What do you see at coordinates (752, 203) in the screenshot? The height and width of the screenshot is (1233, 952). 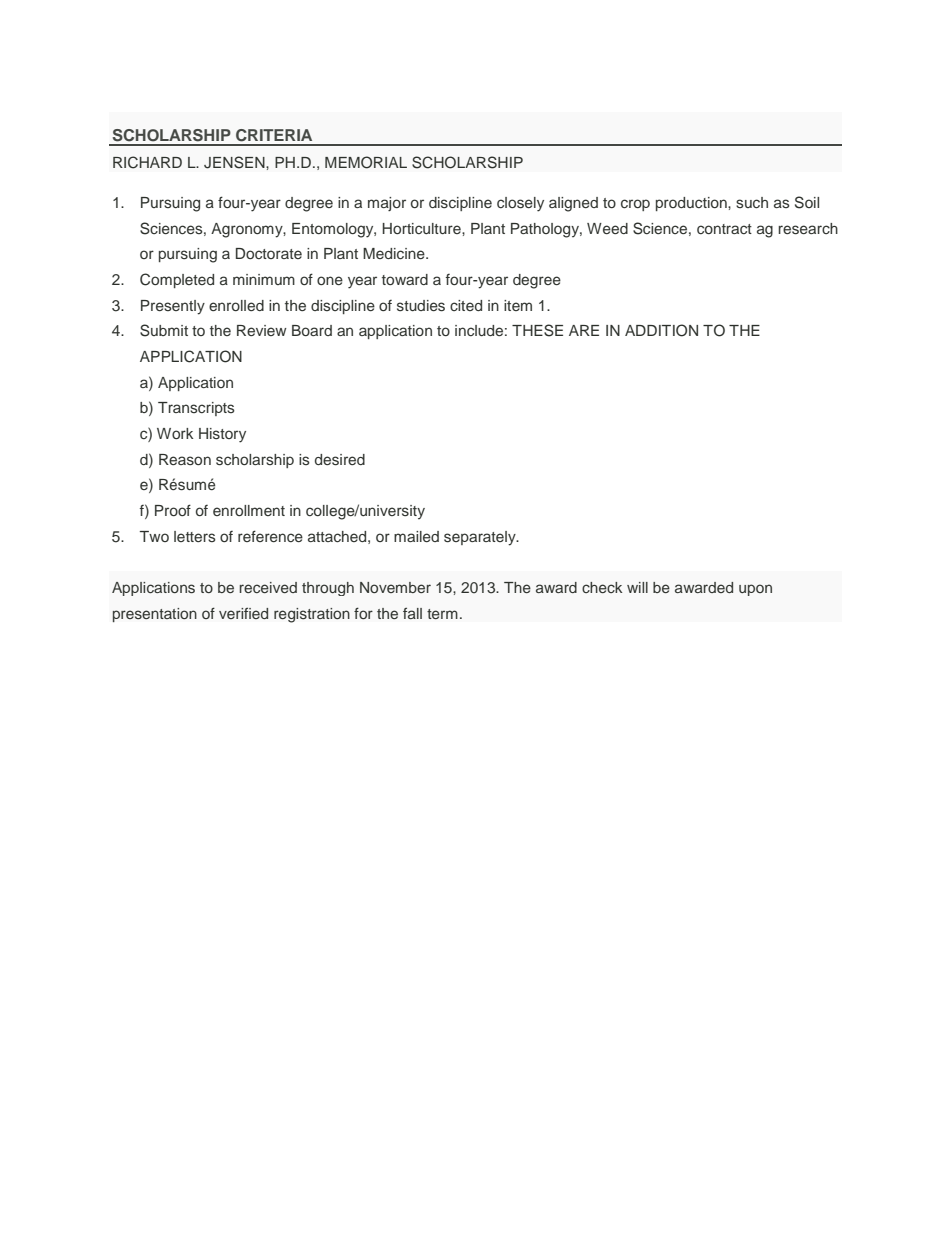 I see `such` at bounding box center [752, 203].
